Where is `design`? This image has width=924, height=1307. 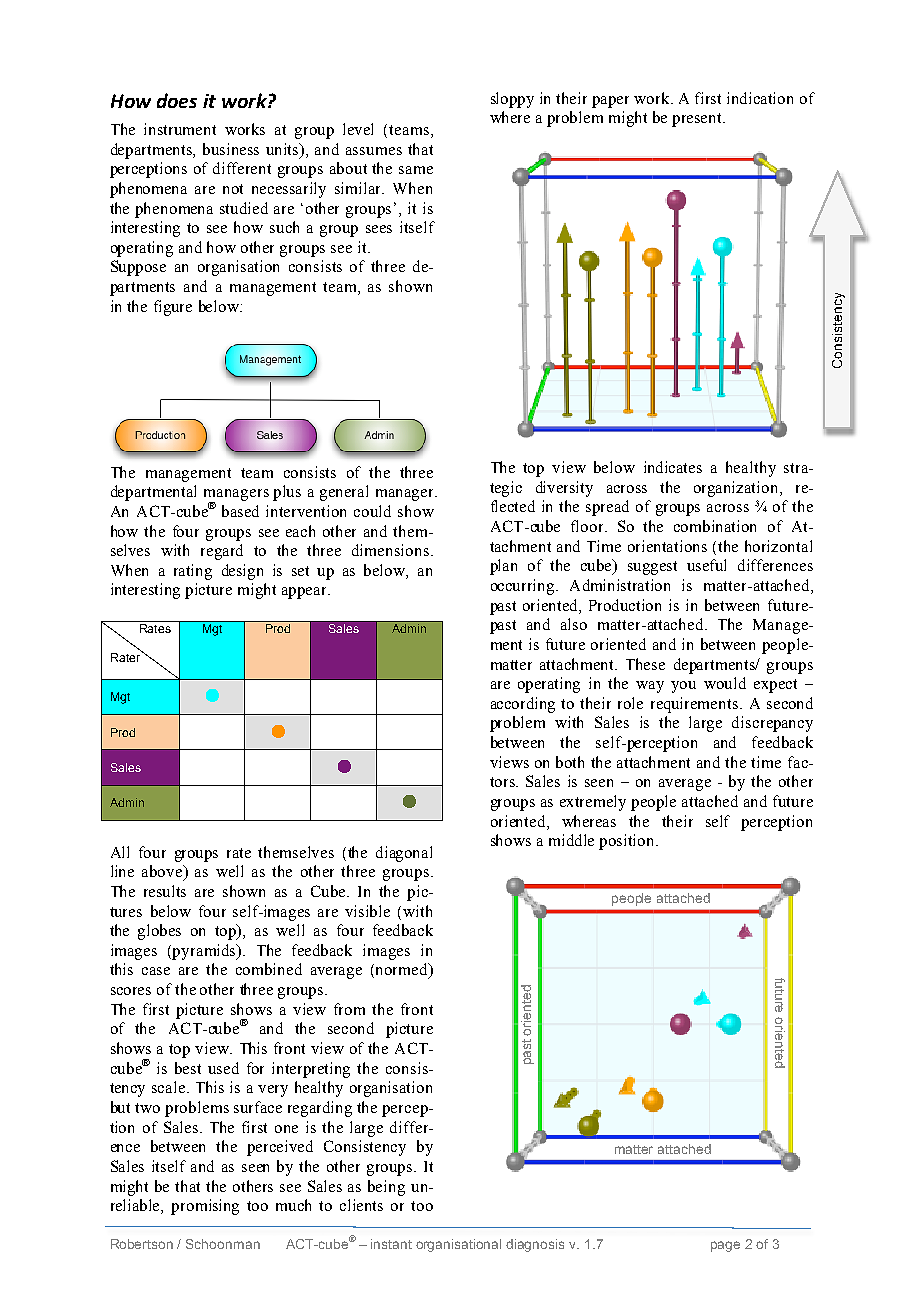
design is located at coordinates (242, 572).
